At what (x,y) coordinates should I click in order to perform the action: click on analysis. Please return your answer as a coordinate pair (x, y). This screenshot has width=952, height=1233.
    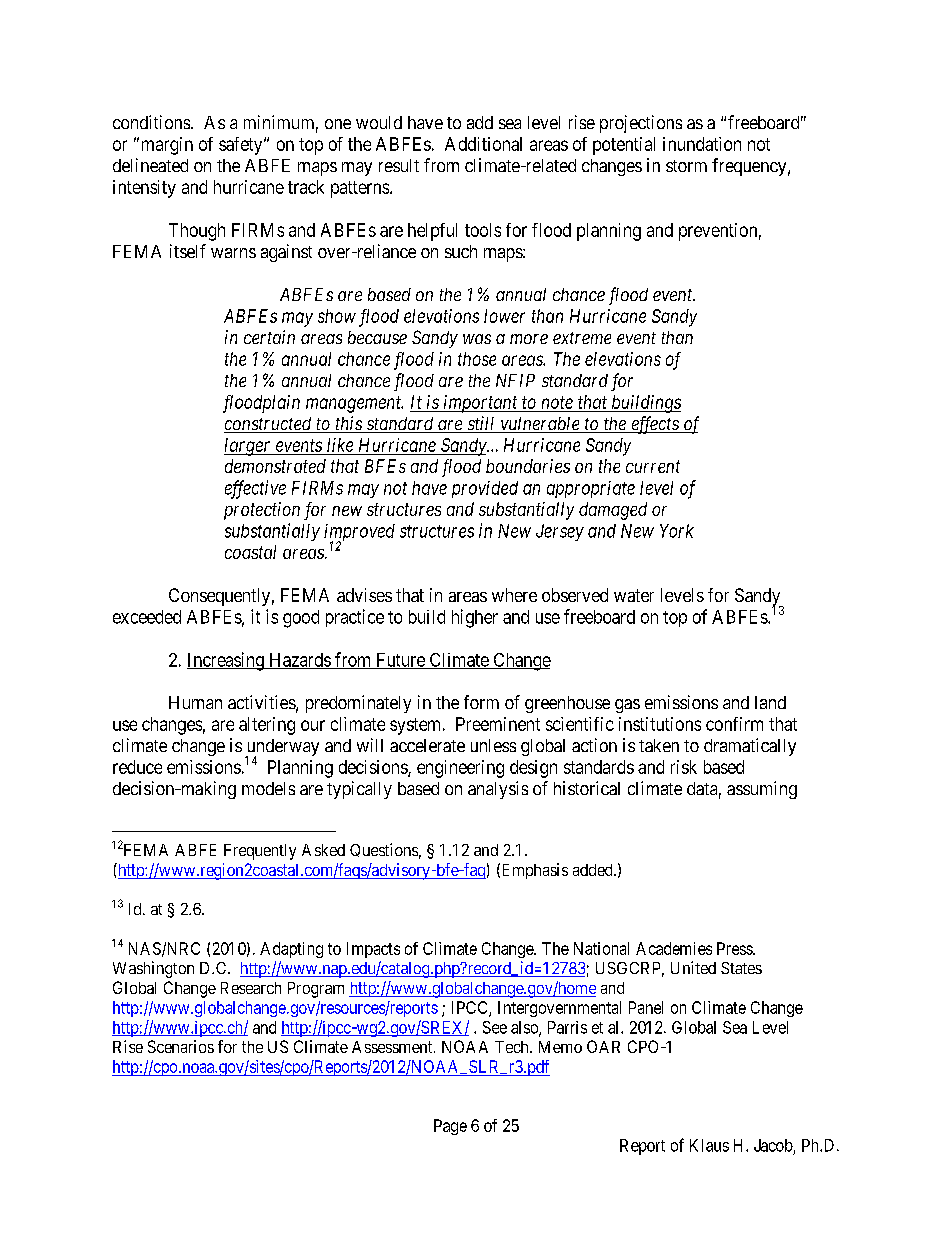
    Looking at the image, I should click on (498, 790).
